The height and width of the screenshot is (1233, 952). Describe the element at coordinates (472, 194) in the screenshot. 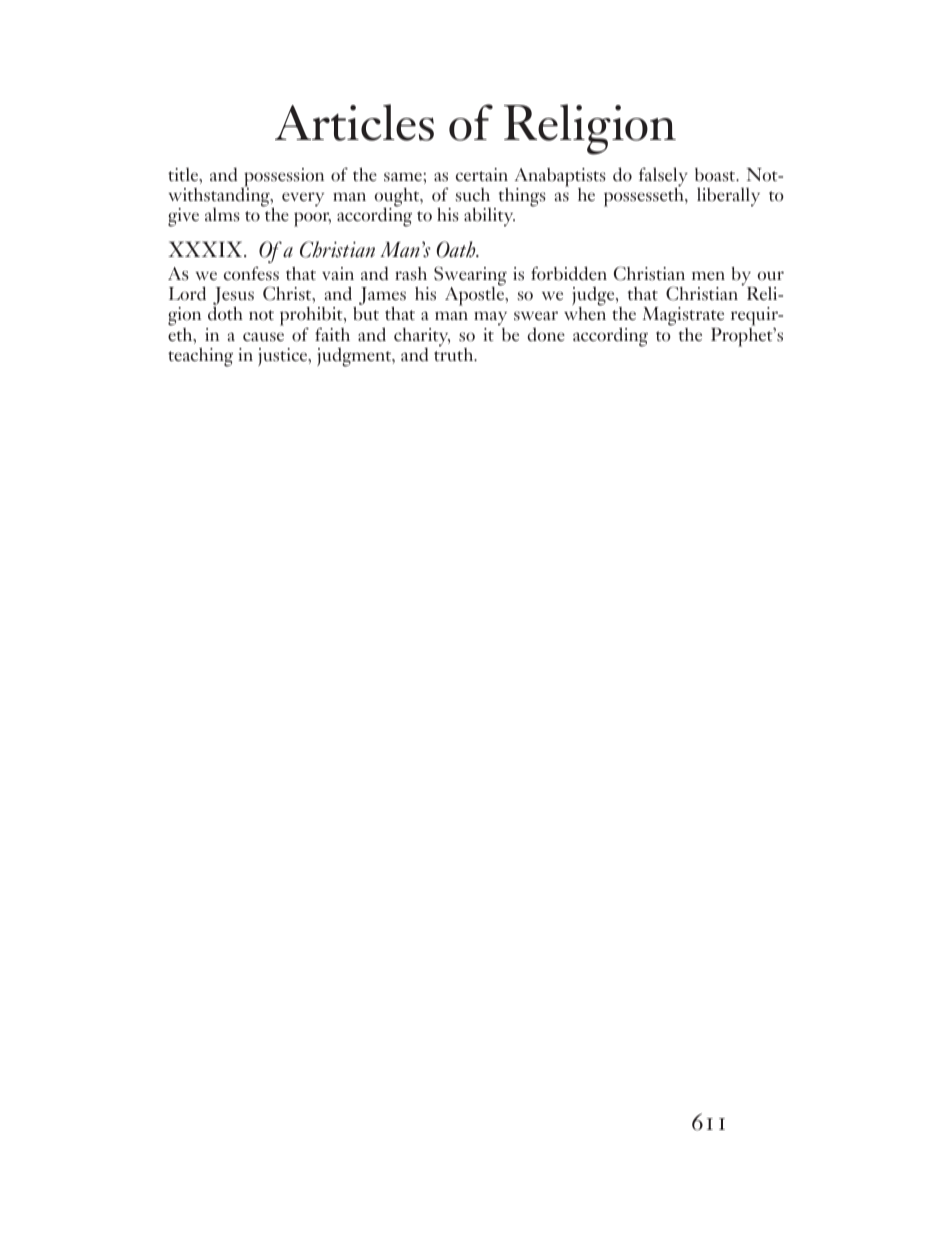

I see `such` at that location.
